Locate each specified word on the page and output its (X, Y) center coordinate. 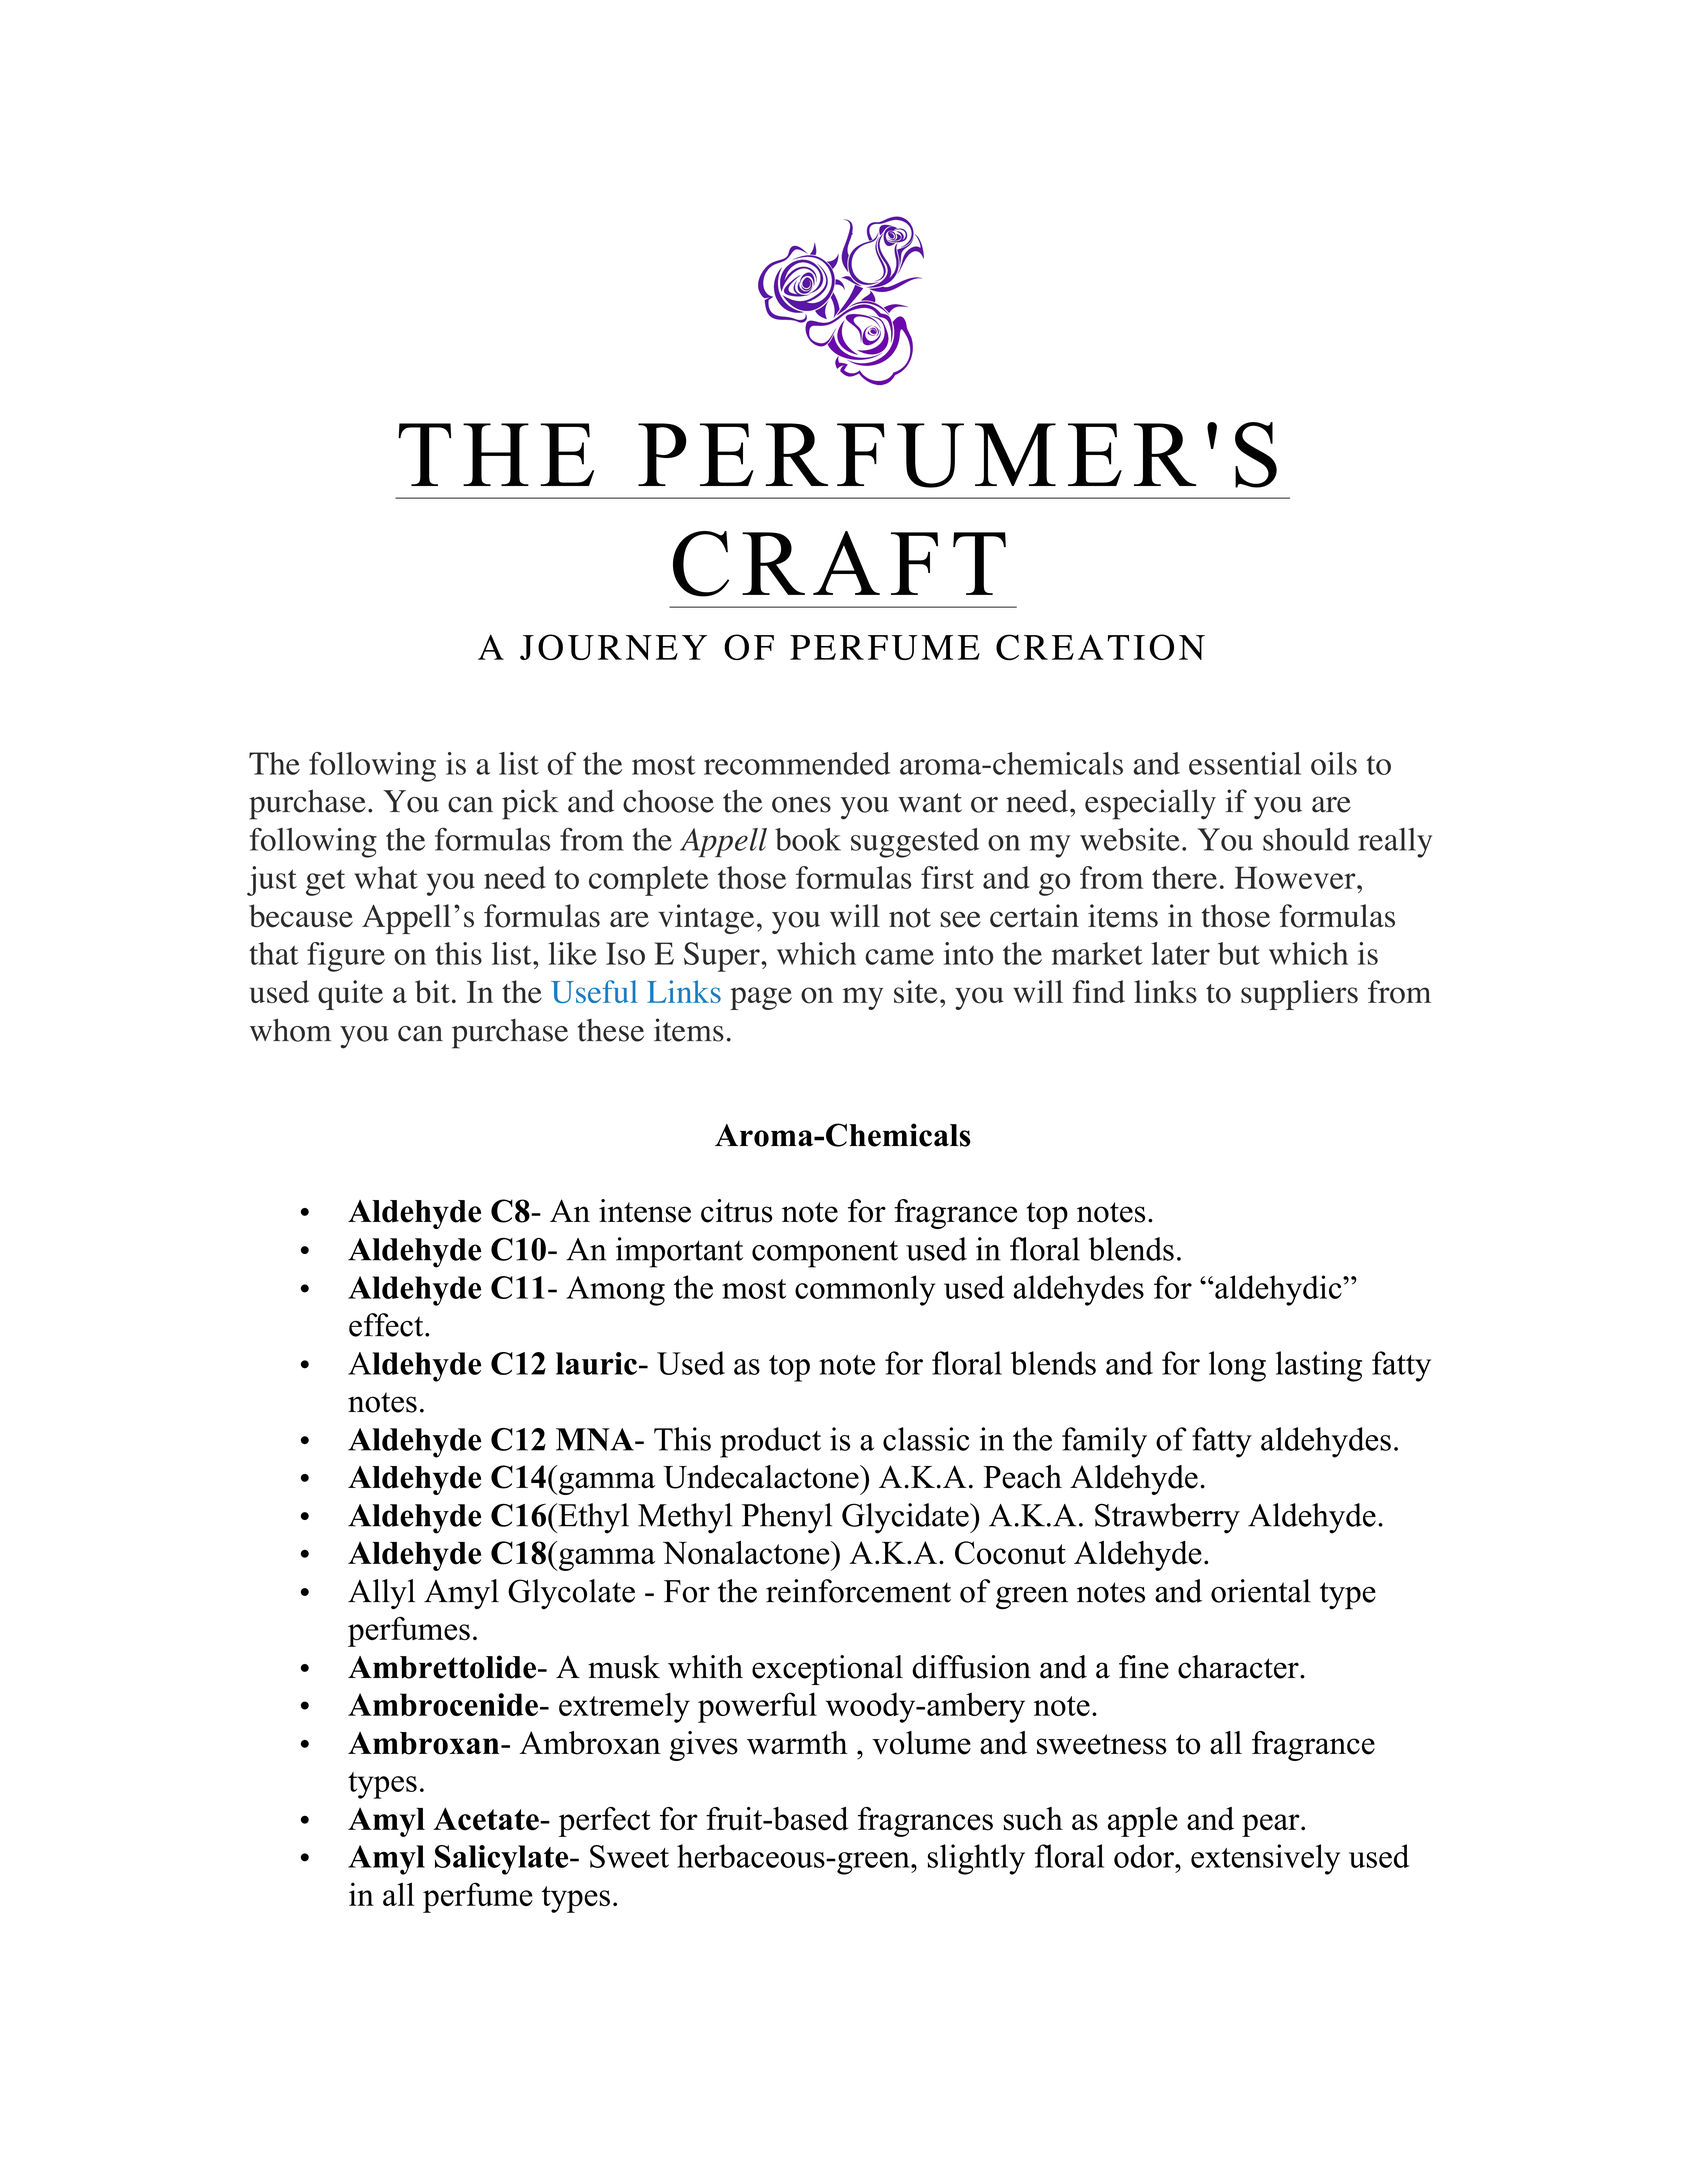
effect (387, 1325)
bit (432, 991)
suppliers (1299, 995)
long (1237, 1366)
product (770, 1442)
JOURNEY (613, 647)
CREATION (1100, 647)
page (761, 998)
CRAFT (839, 564)
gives (704, 1746)
